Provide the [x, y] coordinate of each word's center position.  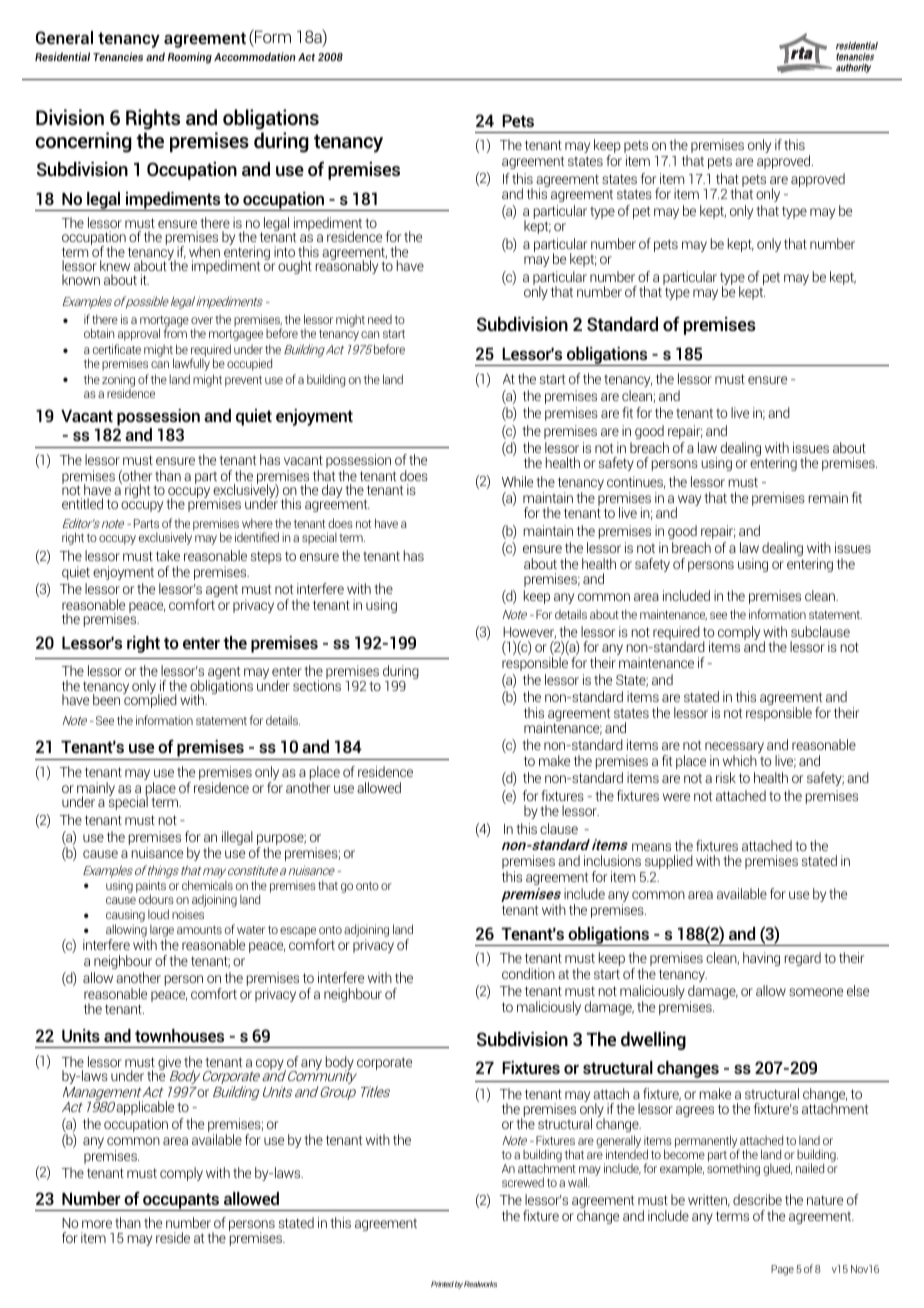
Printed [442, 1284]
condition [528, 973]
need [380, 319]
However [529, 633]
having [761, 959]
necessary [734, 749]
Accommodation [254, 56]
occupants [181, 1202]
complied [150, 700]
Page [782, 1270]
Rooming [190, 58]
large [162, 931]
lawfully [191, 363]
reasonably [347, 266]
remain [828, 497]
